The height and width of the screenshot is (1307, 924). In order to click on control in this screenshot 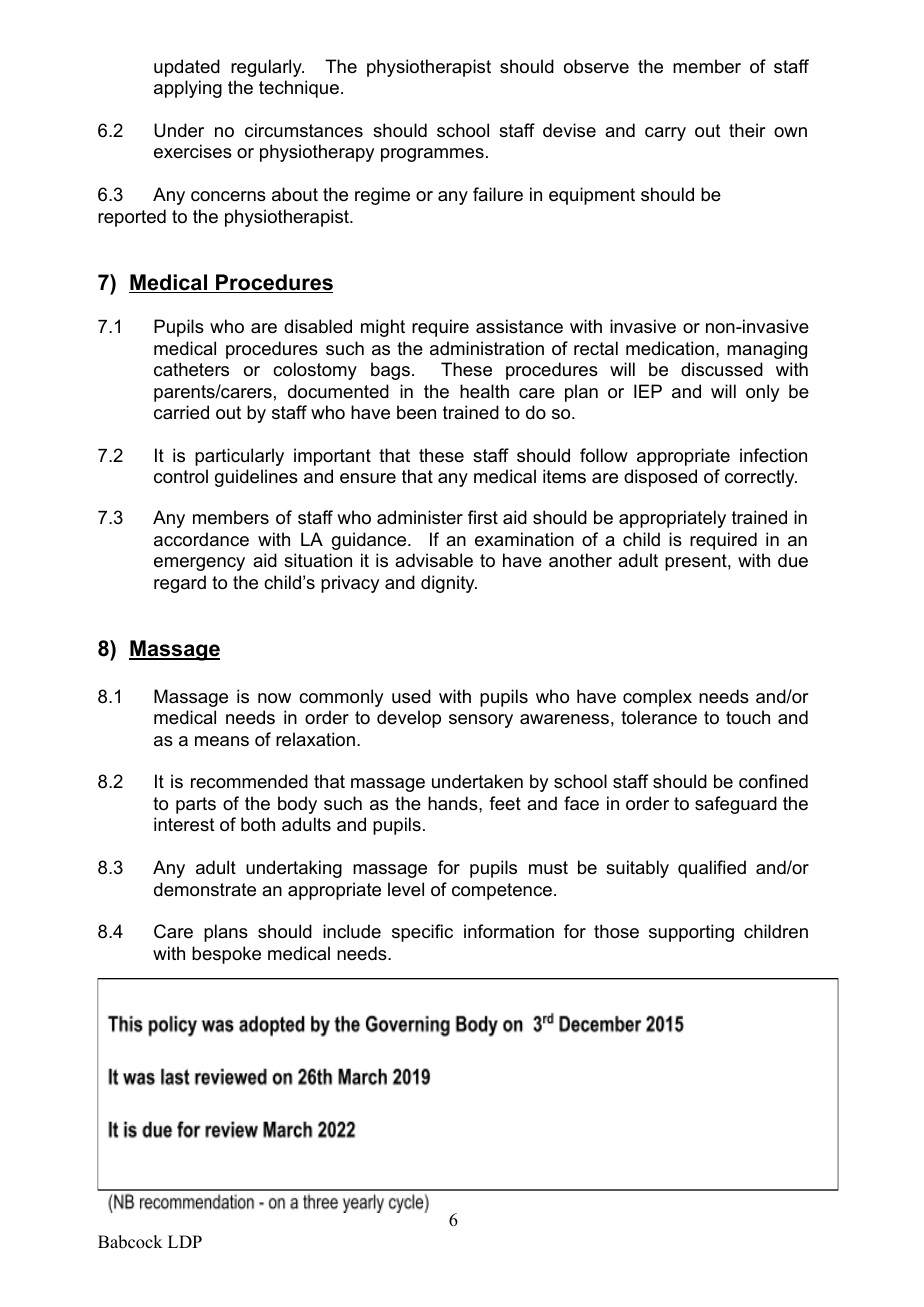, I will do `click(181, 476)`.
